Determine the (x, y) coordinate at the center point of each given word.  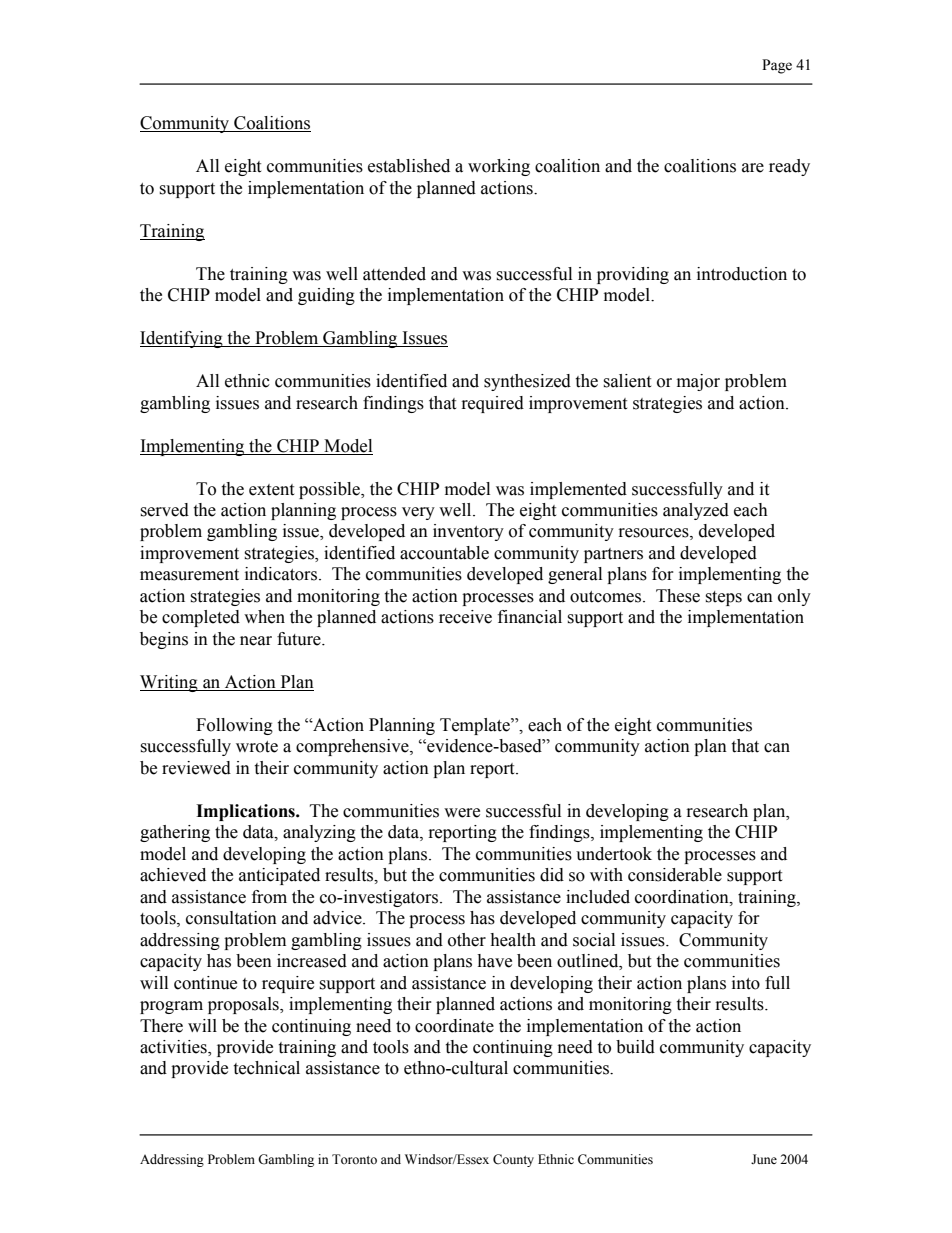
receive (465, 617)
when (264, 617)
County (513, 1160)
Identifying (182, 339)
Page (777, 66)
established (409, 166)
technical (266, 1068)
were (462, 813)
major (698, 382)
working (499, 167)
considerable (675, 875)
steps (723, 598)
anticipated (279, 876)
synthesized (527, 382)
